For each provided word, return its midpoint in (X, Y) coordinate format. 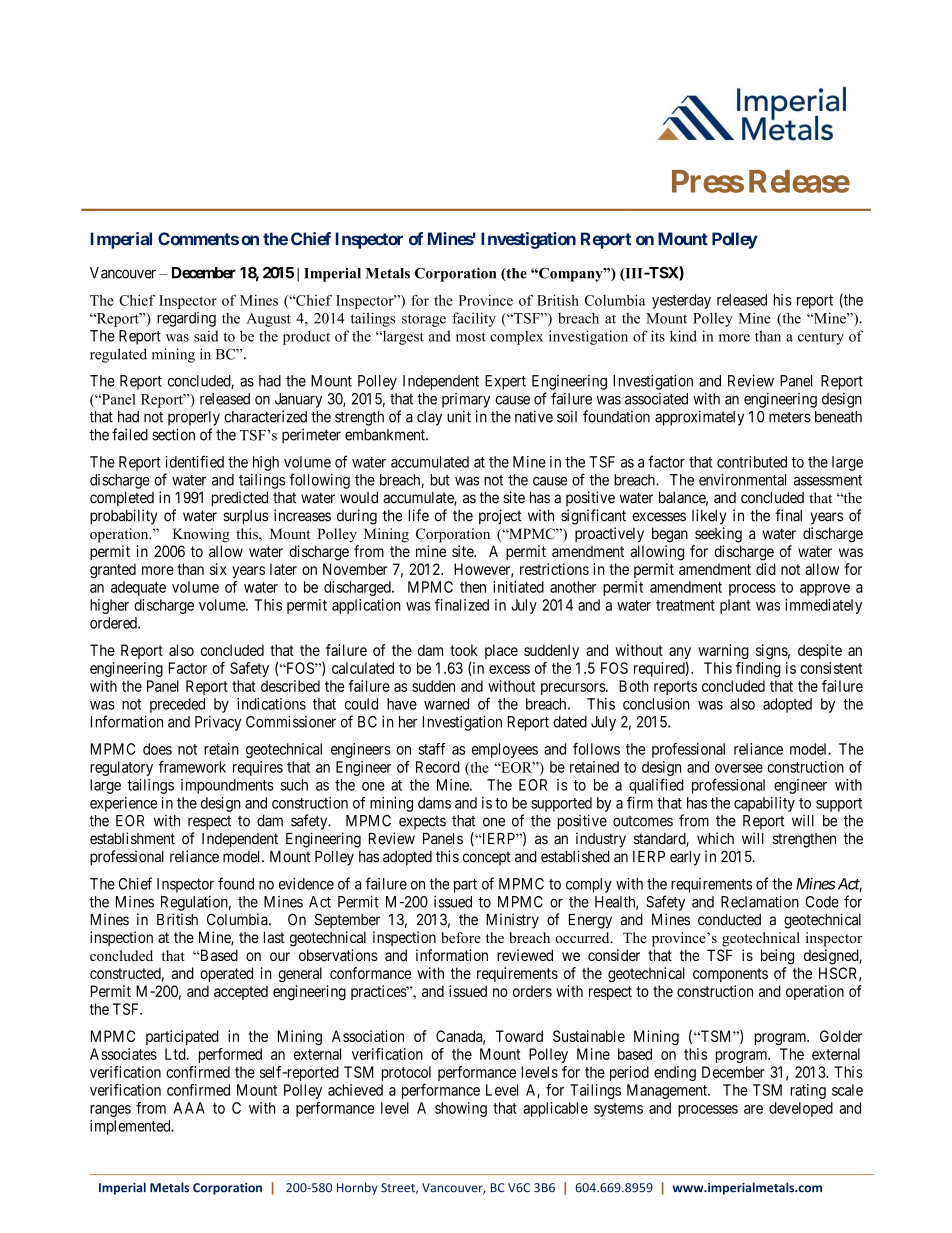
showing (461, 1109)
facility (474, 319)
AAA (189, 1108)
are (753, 1109)
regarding (186, 319)
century (821, 338)
